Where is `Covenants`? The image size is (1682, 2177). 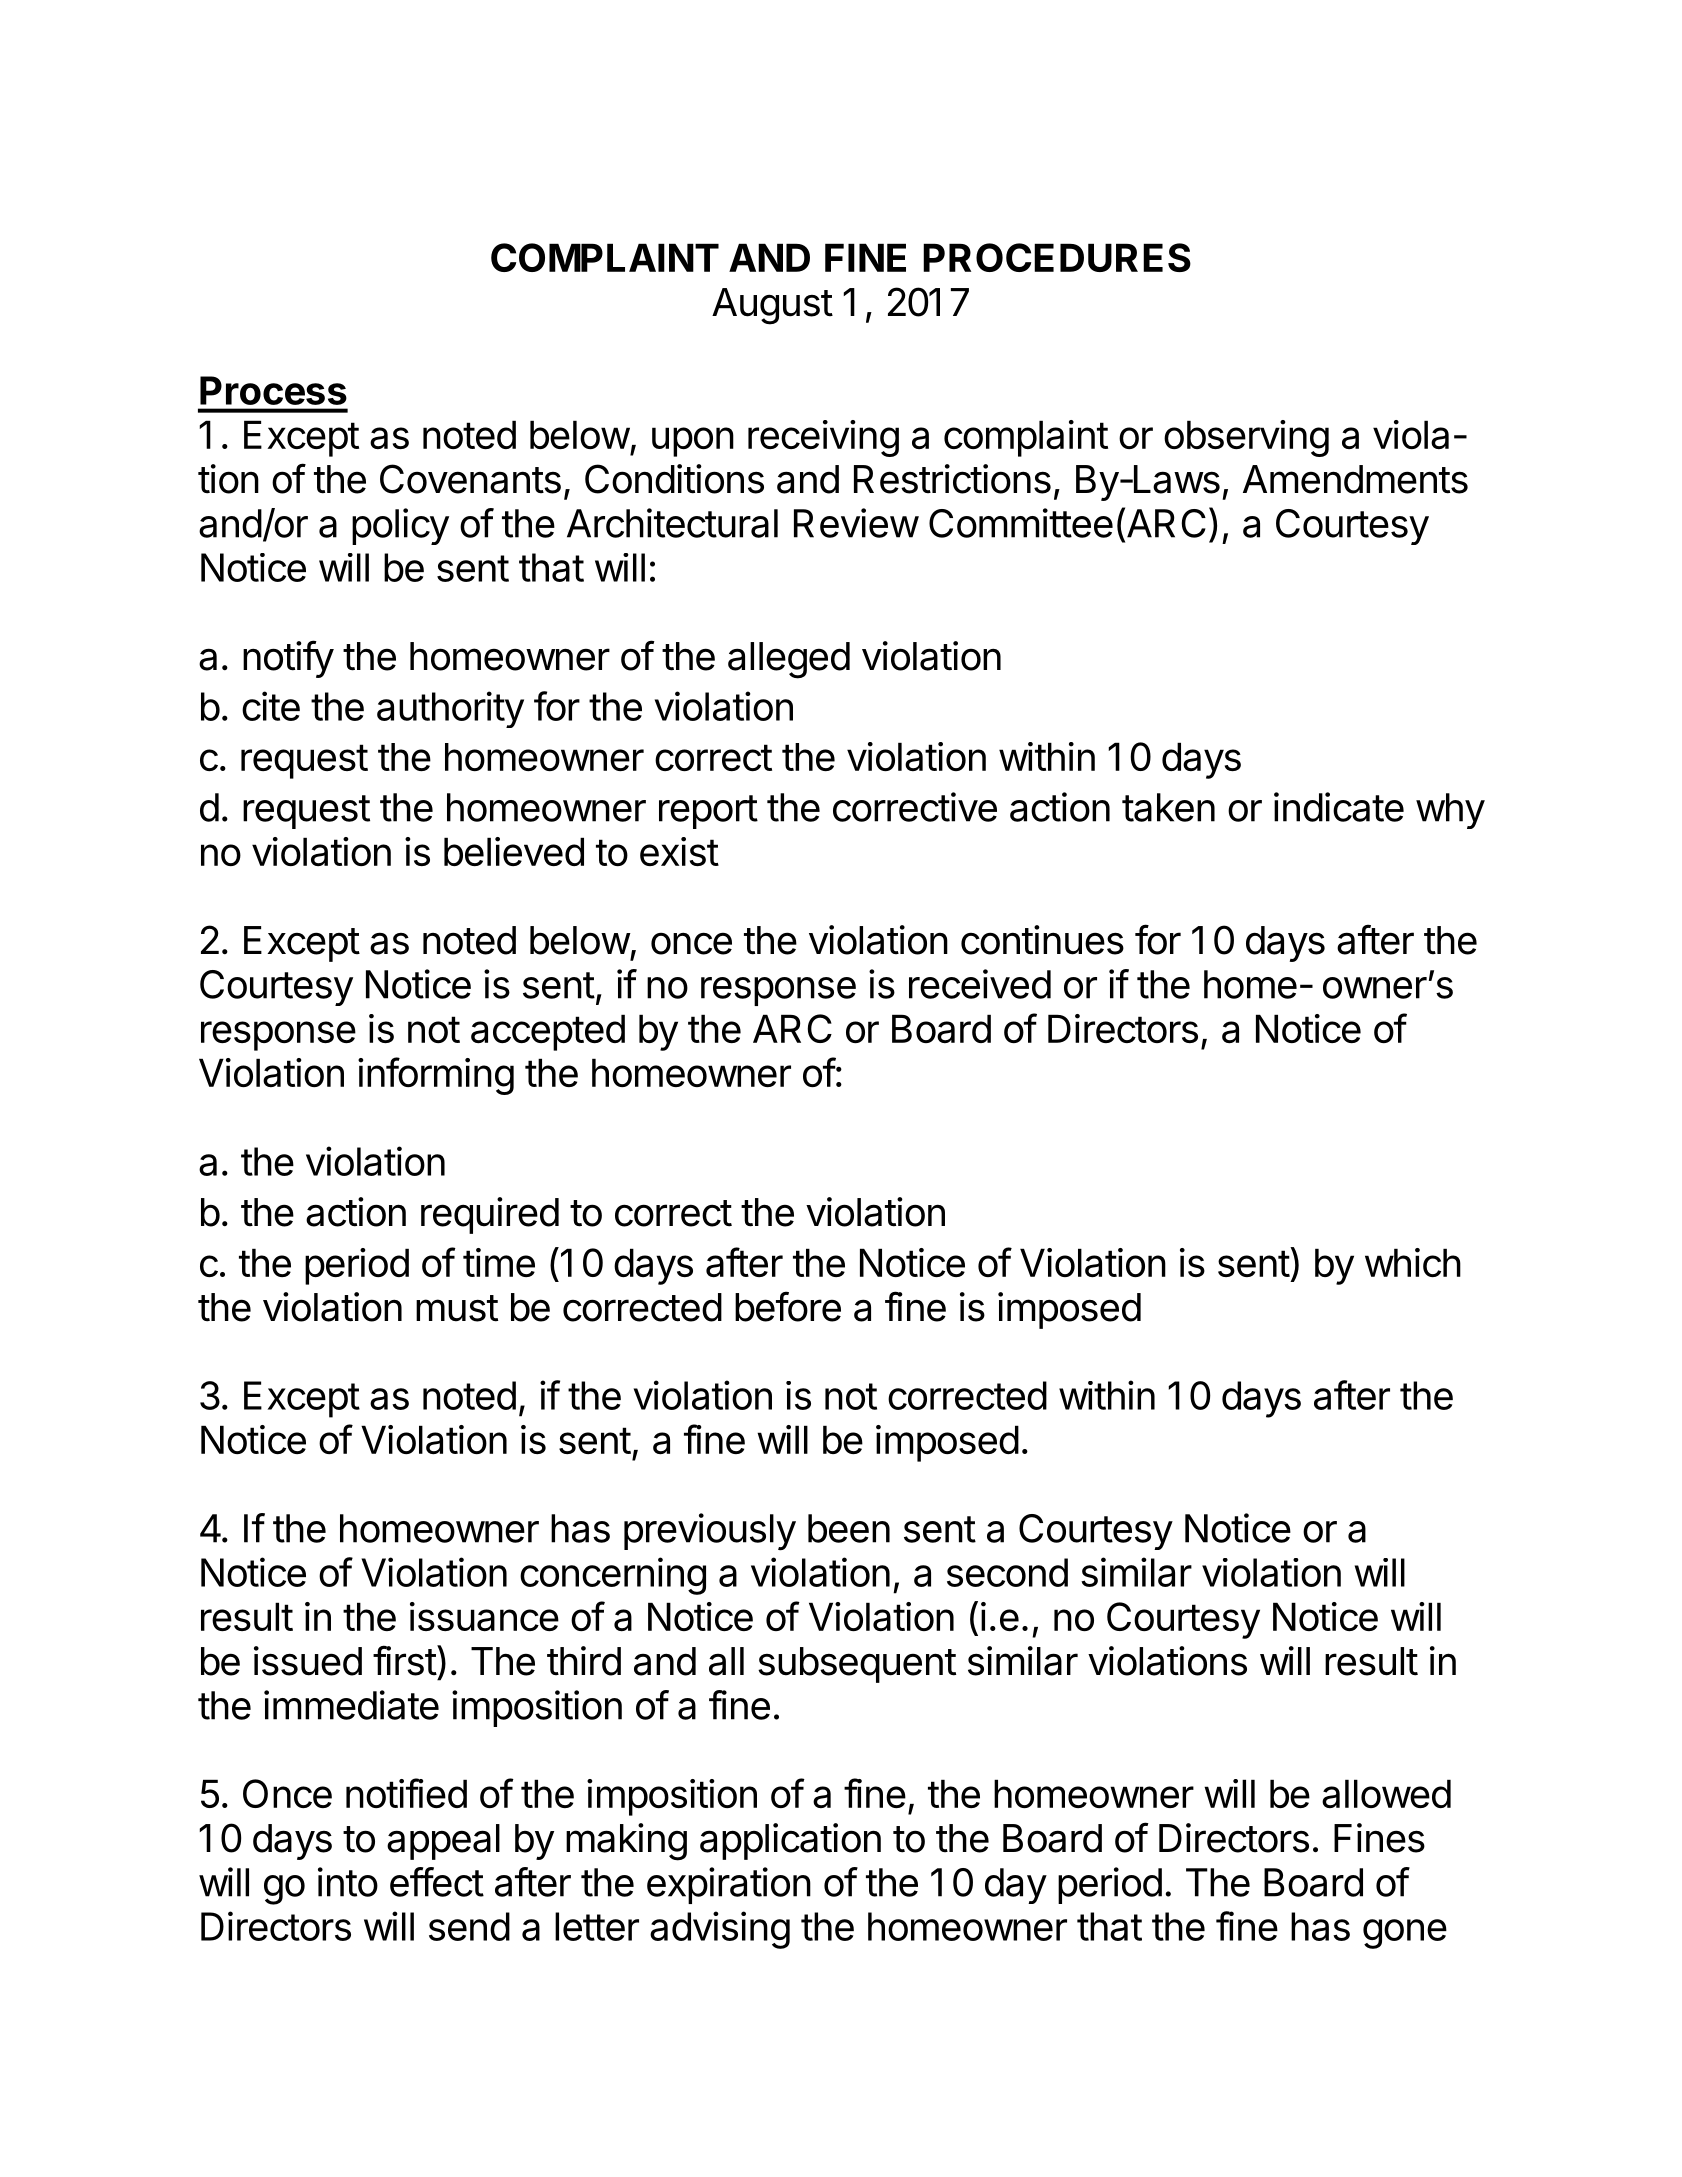
Covenants is located at coordinates (470, 479).
